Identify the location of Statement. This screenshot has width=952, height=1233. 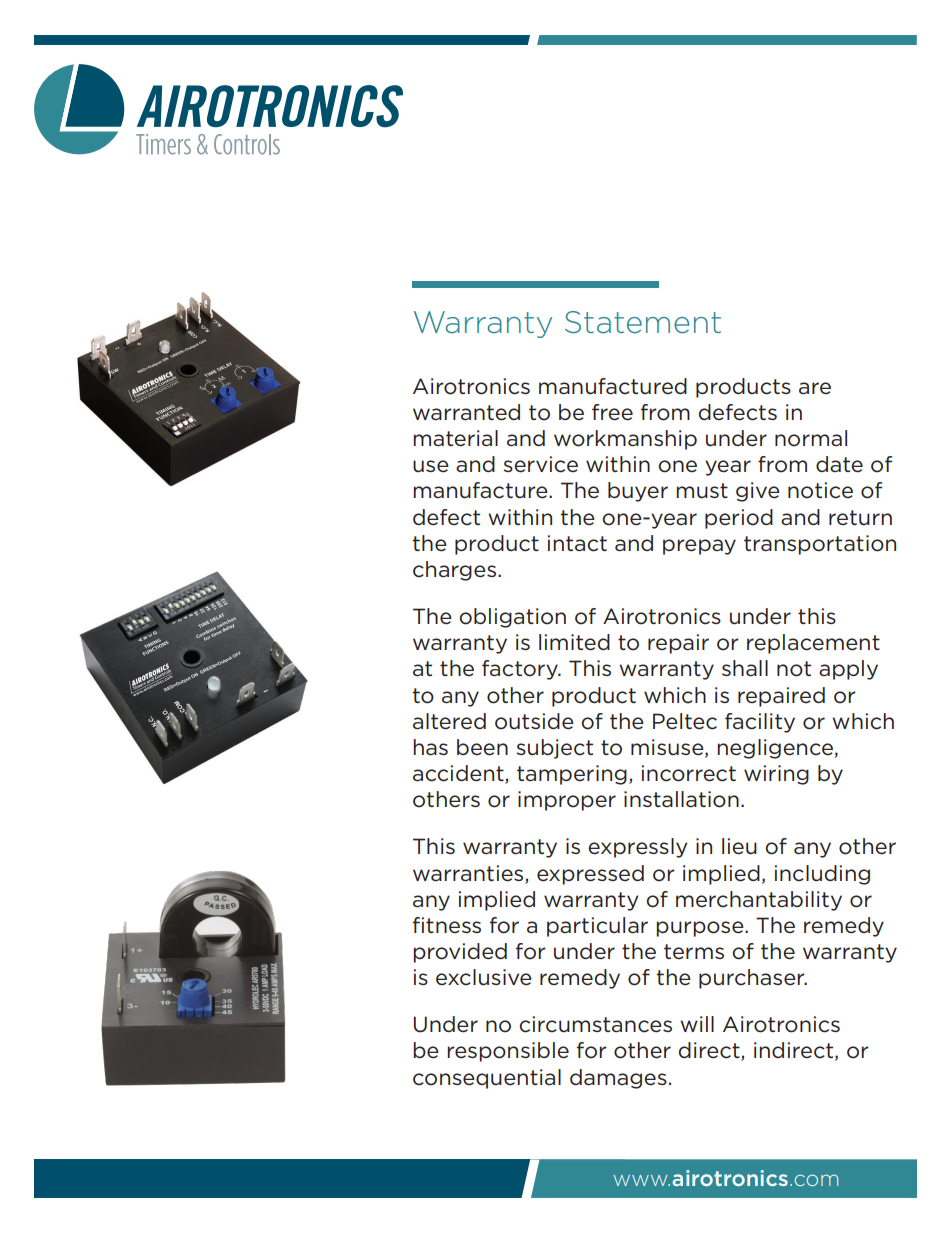
(643, 322).
